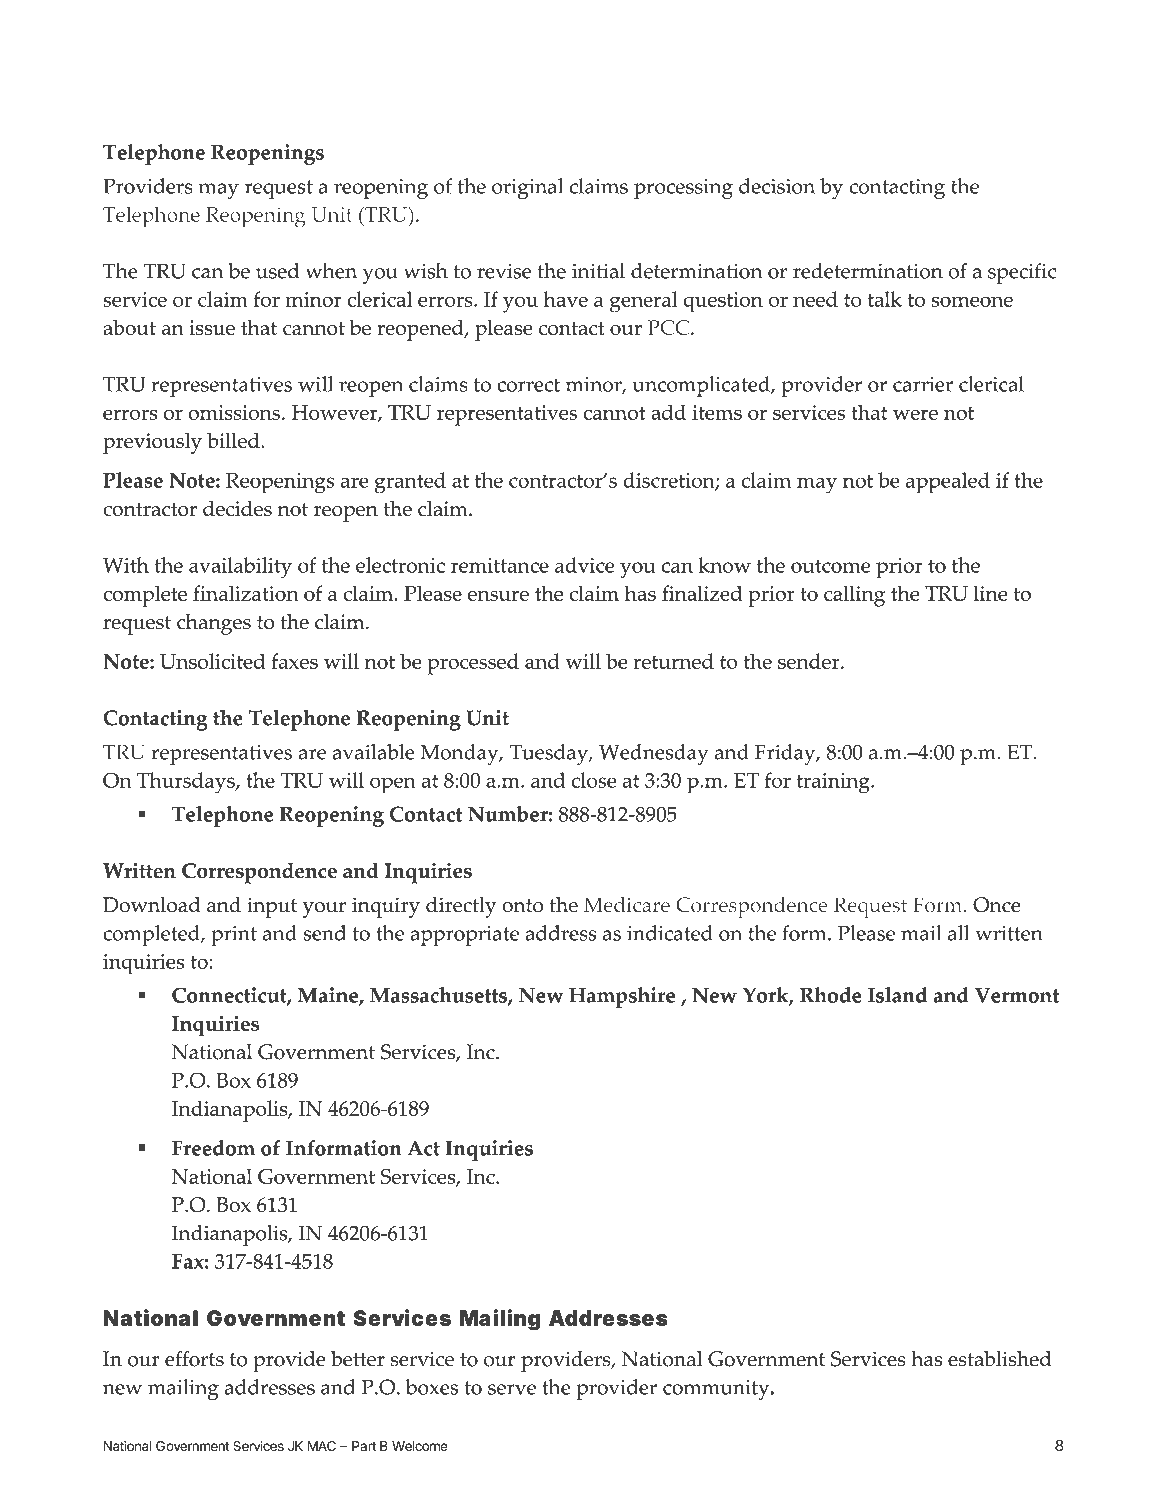 Image resolution: width=1166 pixels, height=1509 pixels. What do you see at coordinates (277, 271) in the page?
I see `used` at bounding box center [277, 271].
